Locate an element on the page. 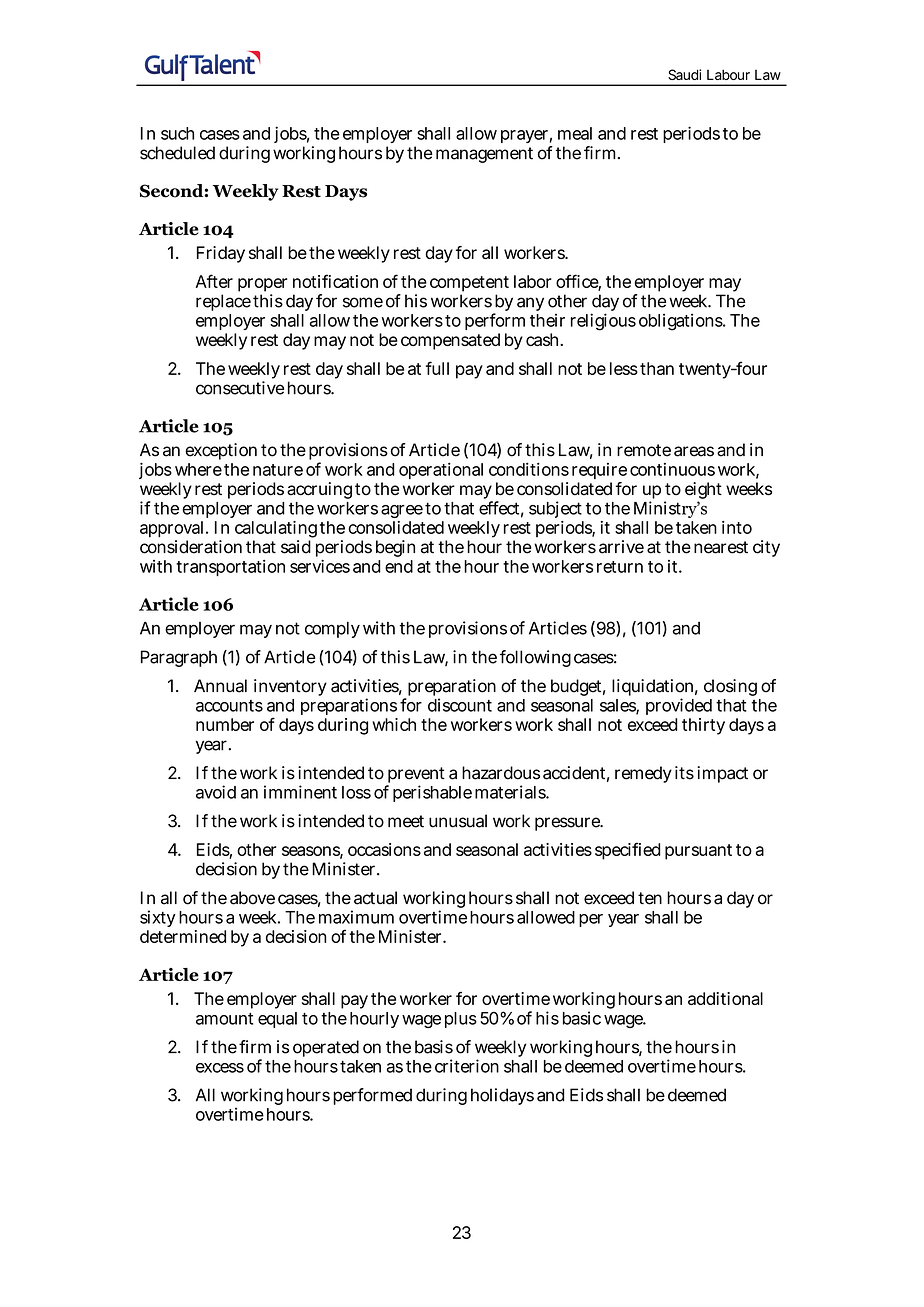  management is located at coordinates (484, 155).
